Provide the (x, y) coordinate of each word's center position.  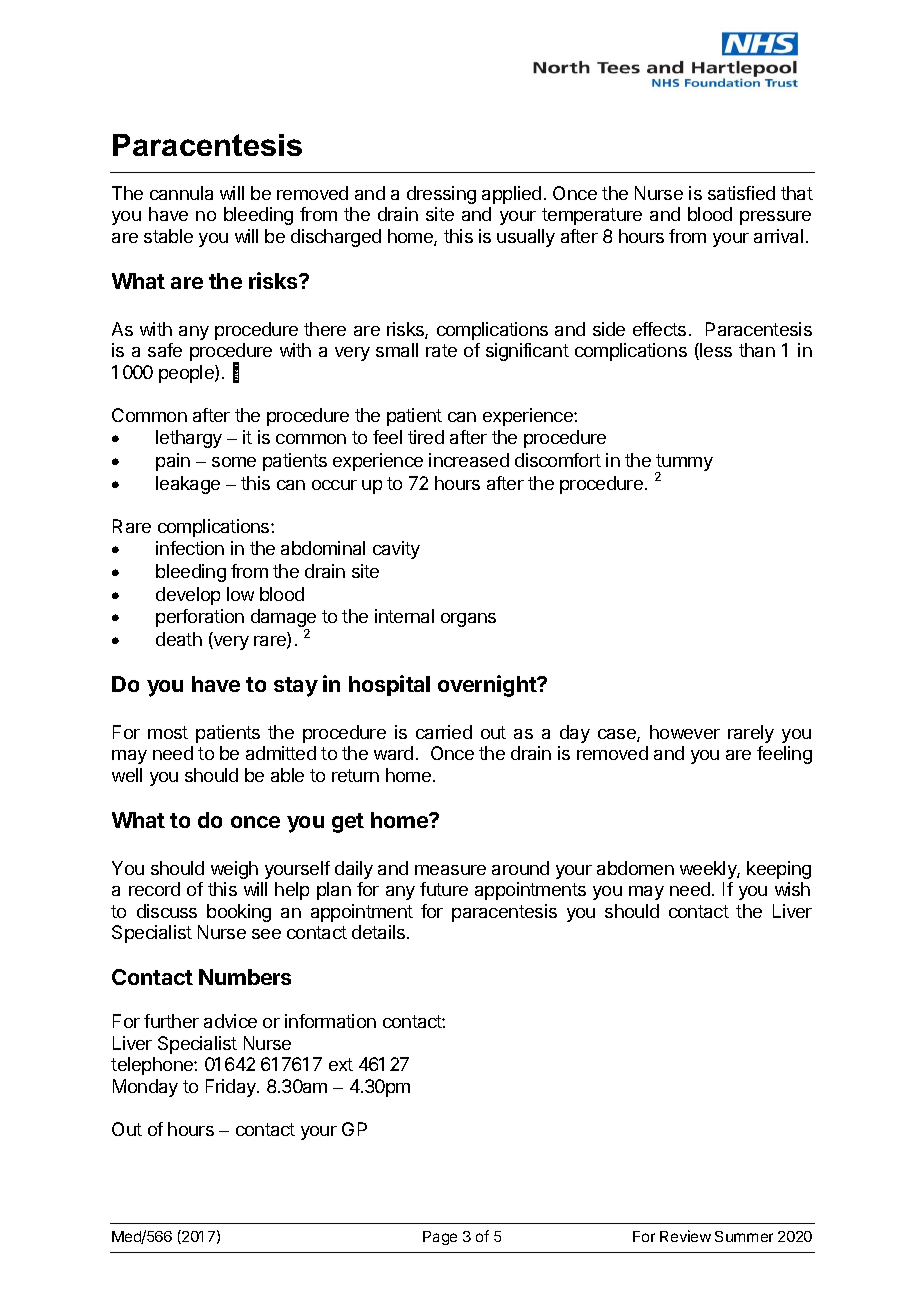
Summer (744, 1236)
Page (440, 1238)
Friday (232, 1088)
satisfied (741, 193)
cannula (181, 193)
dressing (441, 195)
